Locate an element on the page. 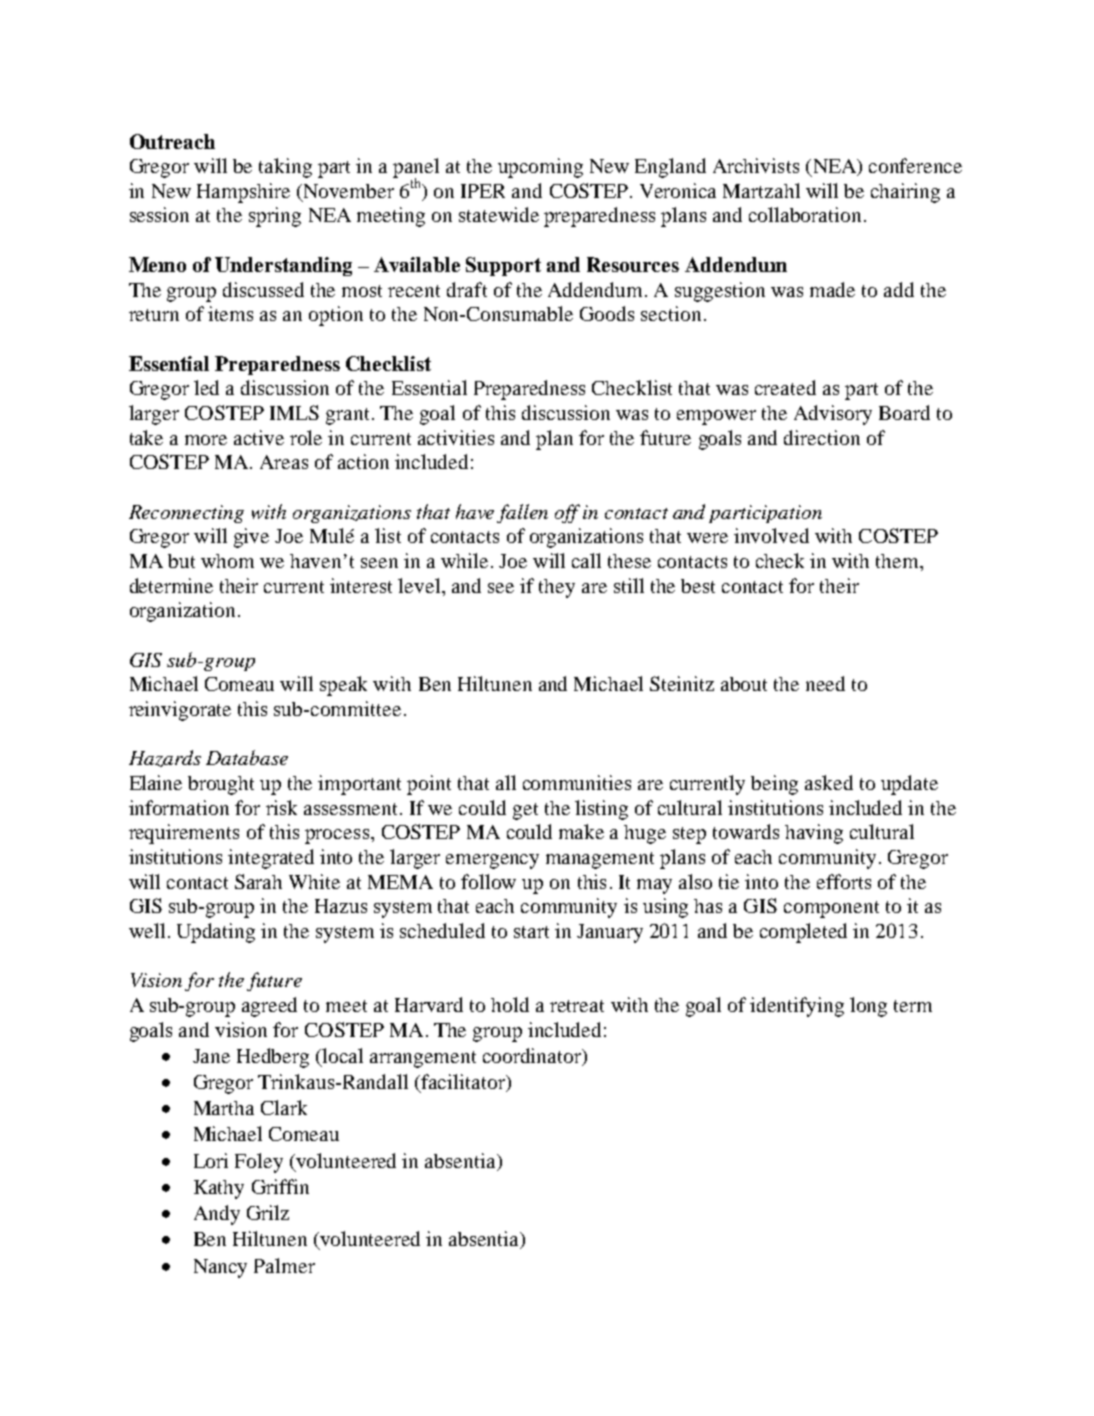 The height and width of the image is (1416, 1094). give is located at coordinates (251, 538).
